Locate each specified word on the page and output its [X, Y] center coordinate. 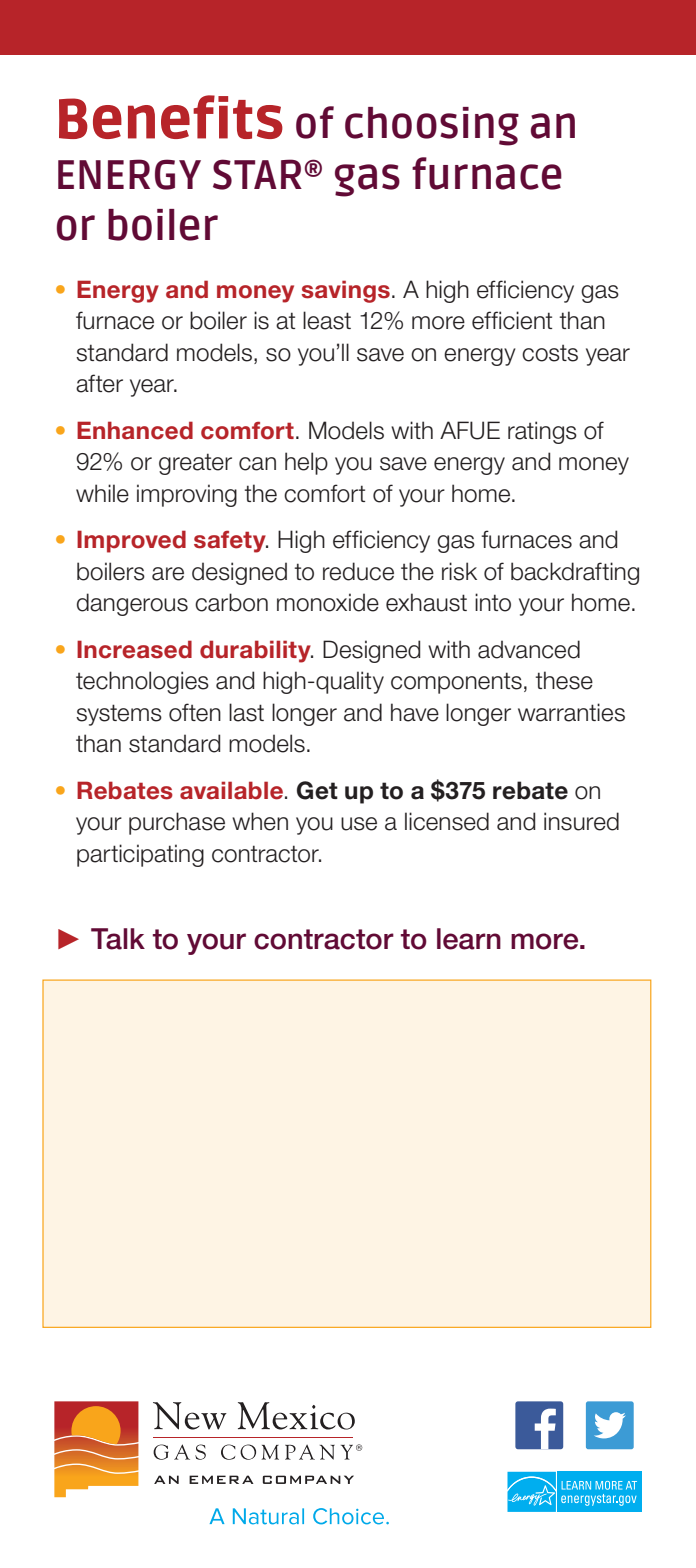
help [306, 463]
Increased [134, 649]
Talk [118, 939]
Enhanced [135, 430]
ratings [542, 432]
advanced [529, 649]
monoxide [328, 602]
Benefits [171, 117]
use [359, 824]
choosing [432, 126]
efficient [512, 320]
